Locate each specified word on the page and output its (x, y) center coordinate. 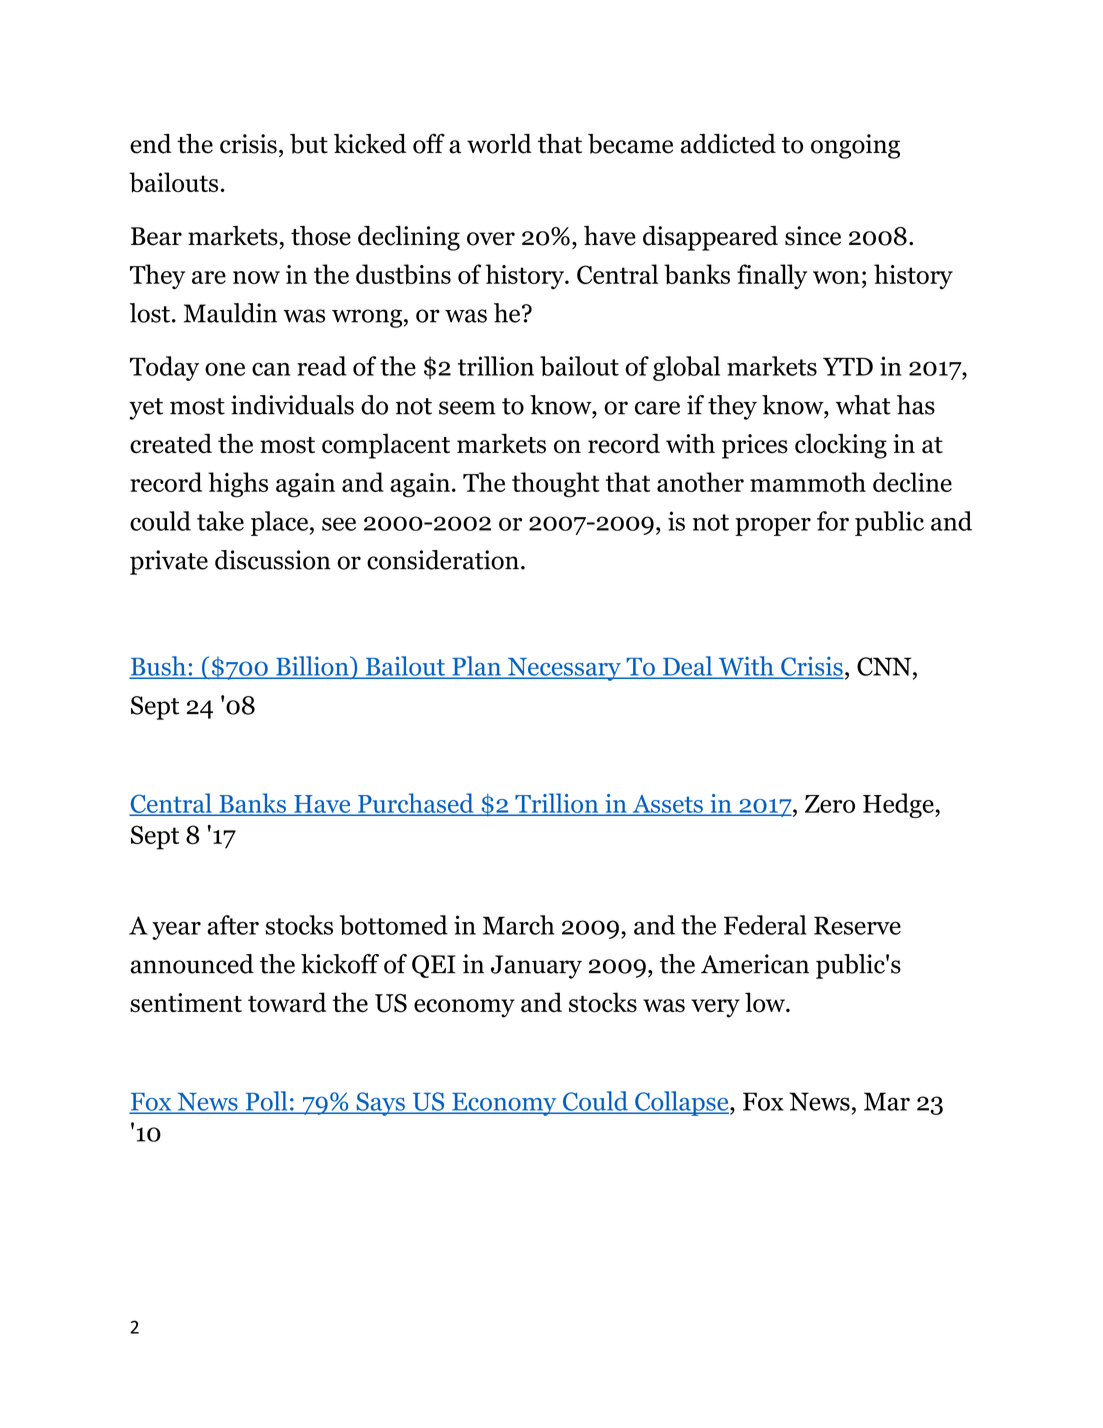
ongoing (855, 146)
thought (556, 485)
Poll (266, 1102)
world (499, 144)
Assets (667, 805)
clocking (841, 446)
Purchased (416, 804)
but (309, 144)
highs (238, 485)
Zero (830, 804)
